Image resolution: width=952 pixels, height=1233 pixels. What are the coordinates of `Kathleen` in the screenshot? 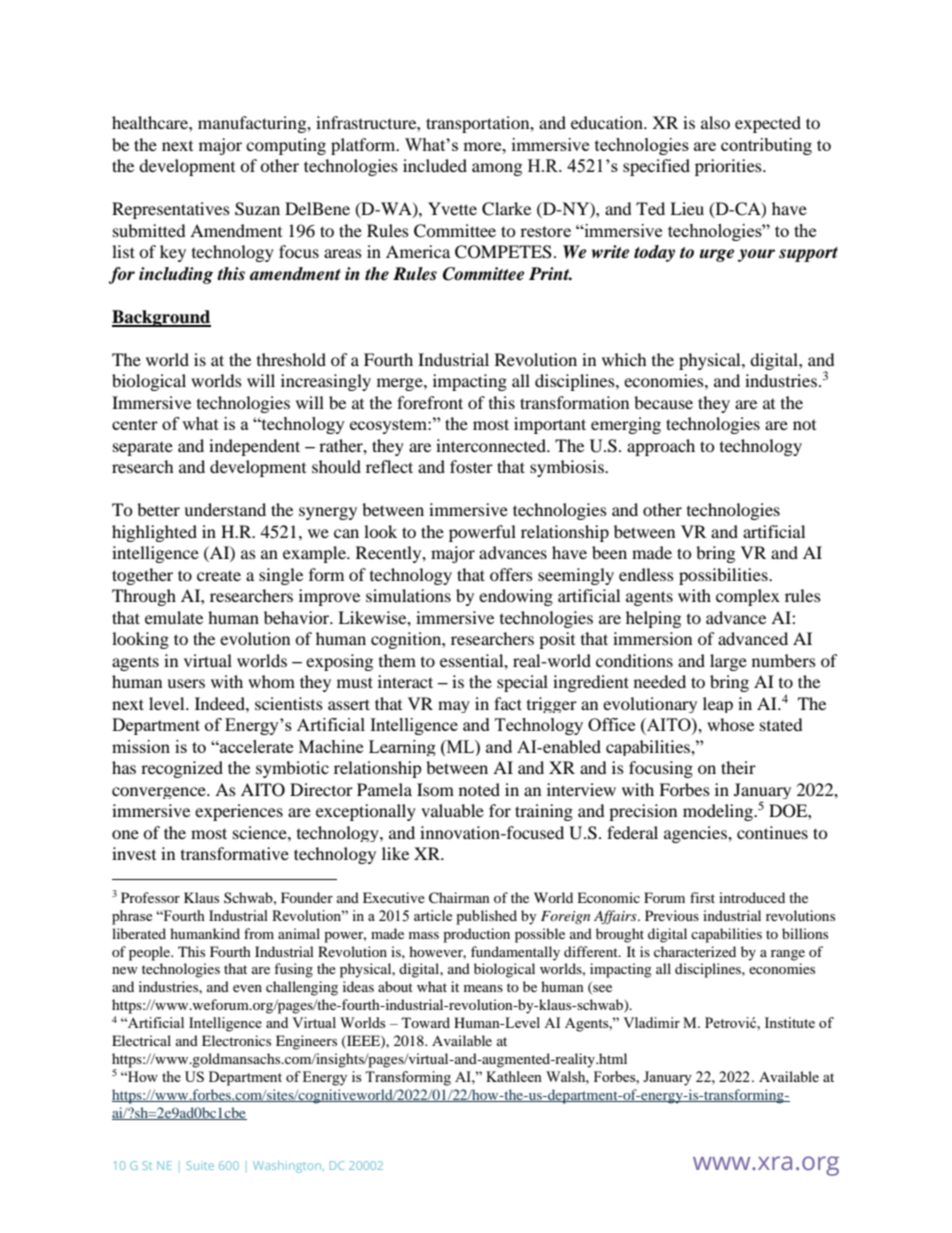 It's located at (514, 1076).
